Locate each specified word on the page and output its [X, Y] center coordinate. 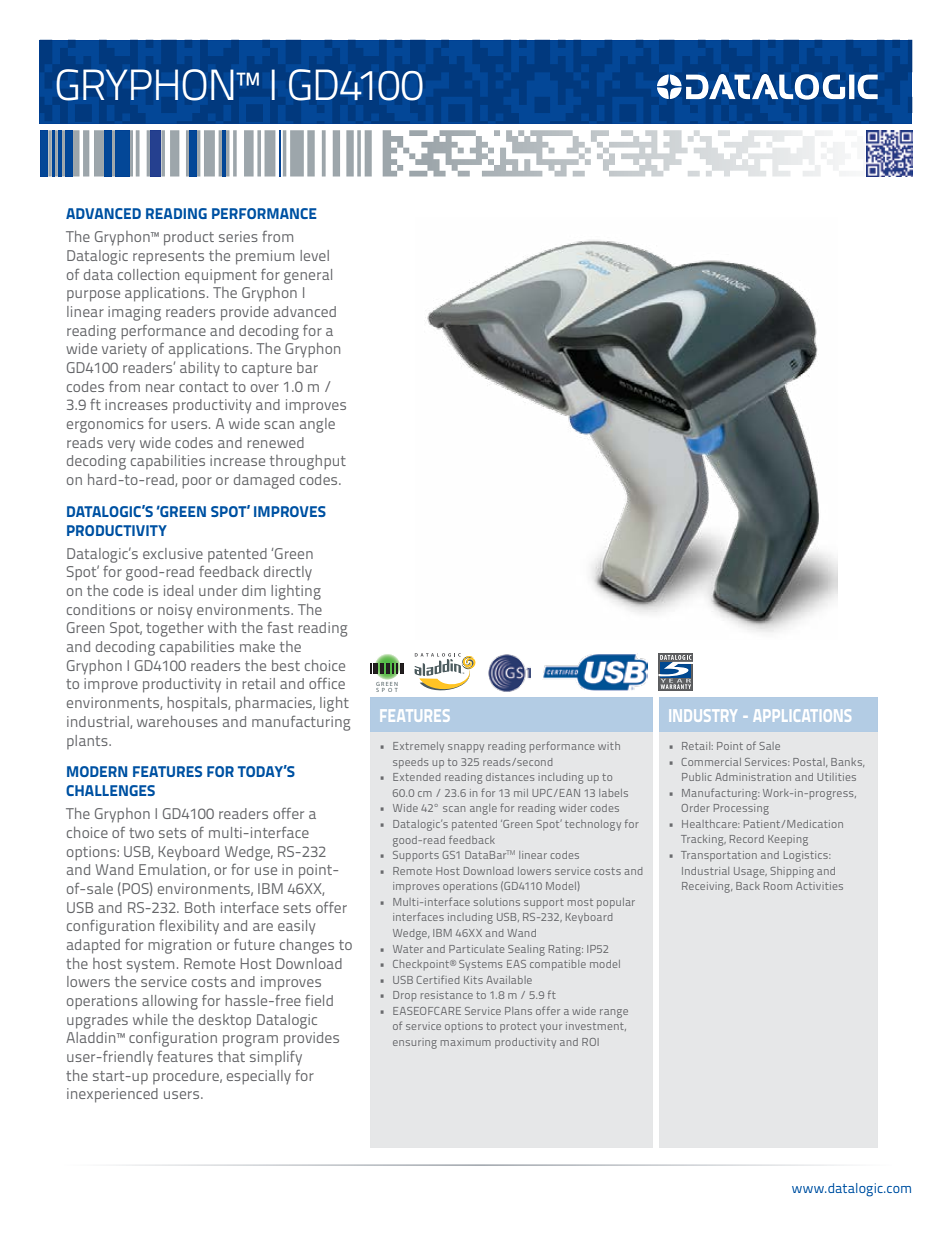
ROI [590, 1042]
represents [168, 258]
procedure [187, 1077]
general [308, 276]
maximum [466, 1042]
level [314, 255]
